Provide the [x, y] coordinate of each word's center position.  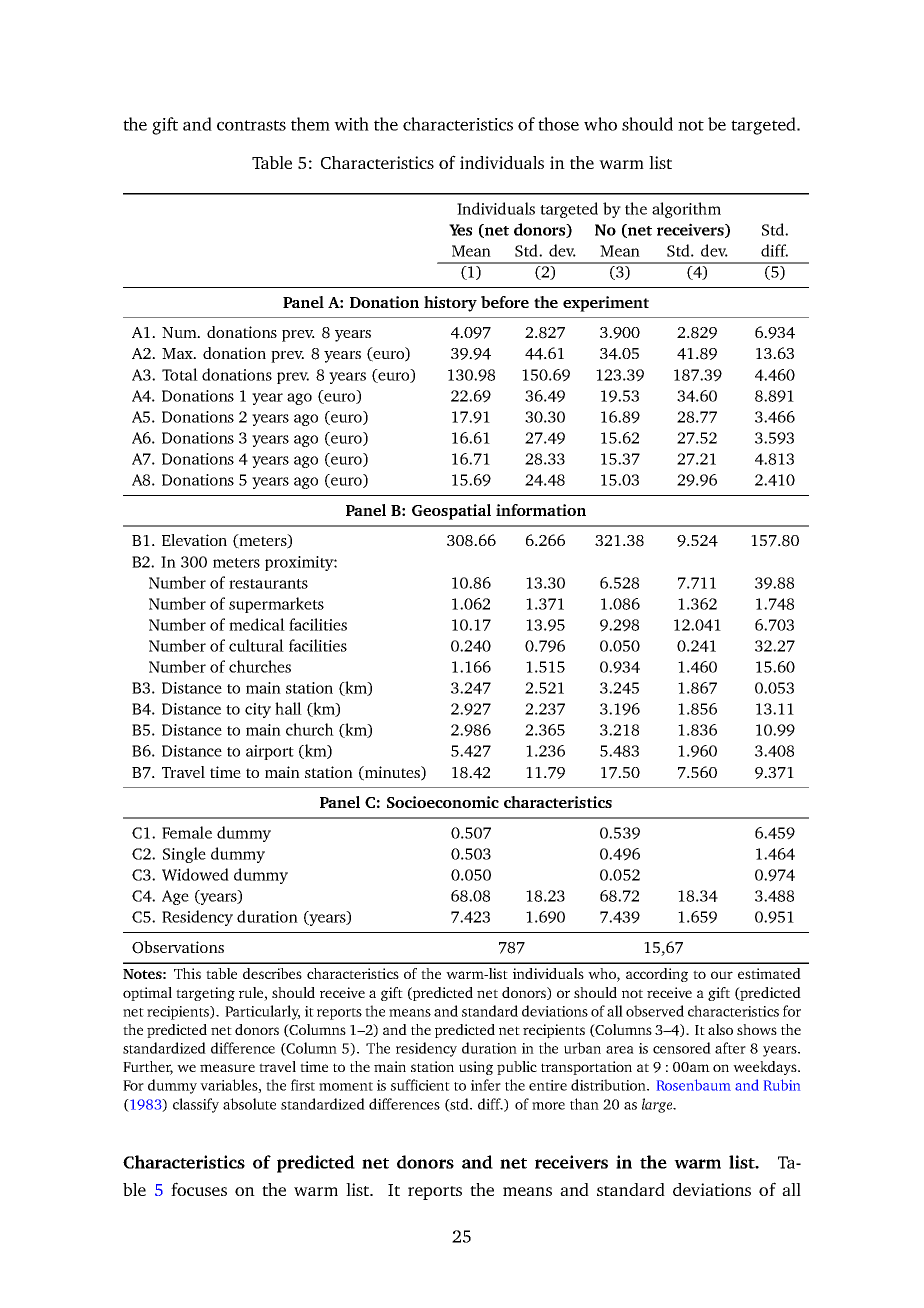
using [476, 1068]
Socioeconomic [443, 802]
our [722, 975]
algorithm [686, 210]
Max [178, 353]
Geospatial [451, 512]
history [450, 304]
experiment [606, 304]
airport [270, 752]
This [187, 973]
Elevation [194, 540]
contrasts [251, 125]
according [657, 975]
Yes [460, 230]
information [541, 510]
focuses [199, 1189]
